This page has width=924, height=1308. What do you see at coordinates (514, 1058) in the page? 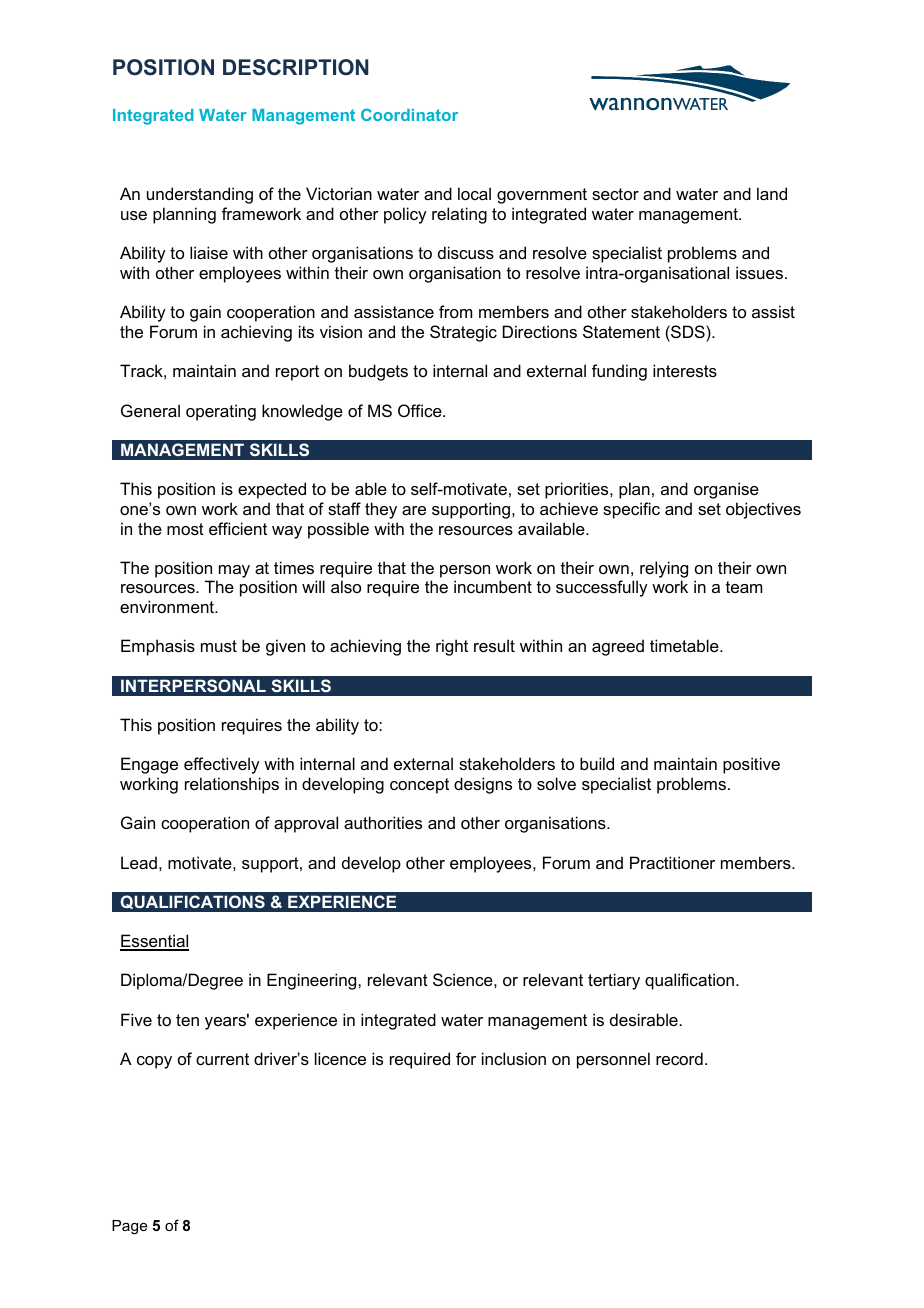
I see `inclusion` at bounding box center [514, 1058].
